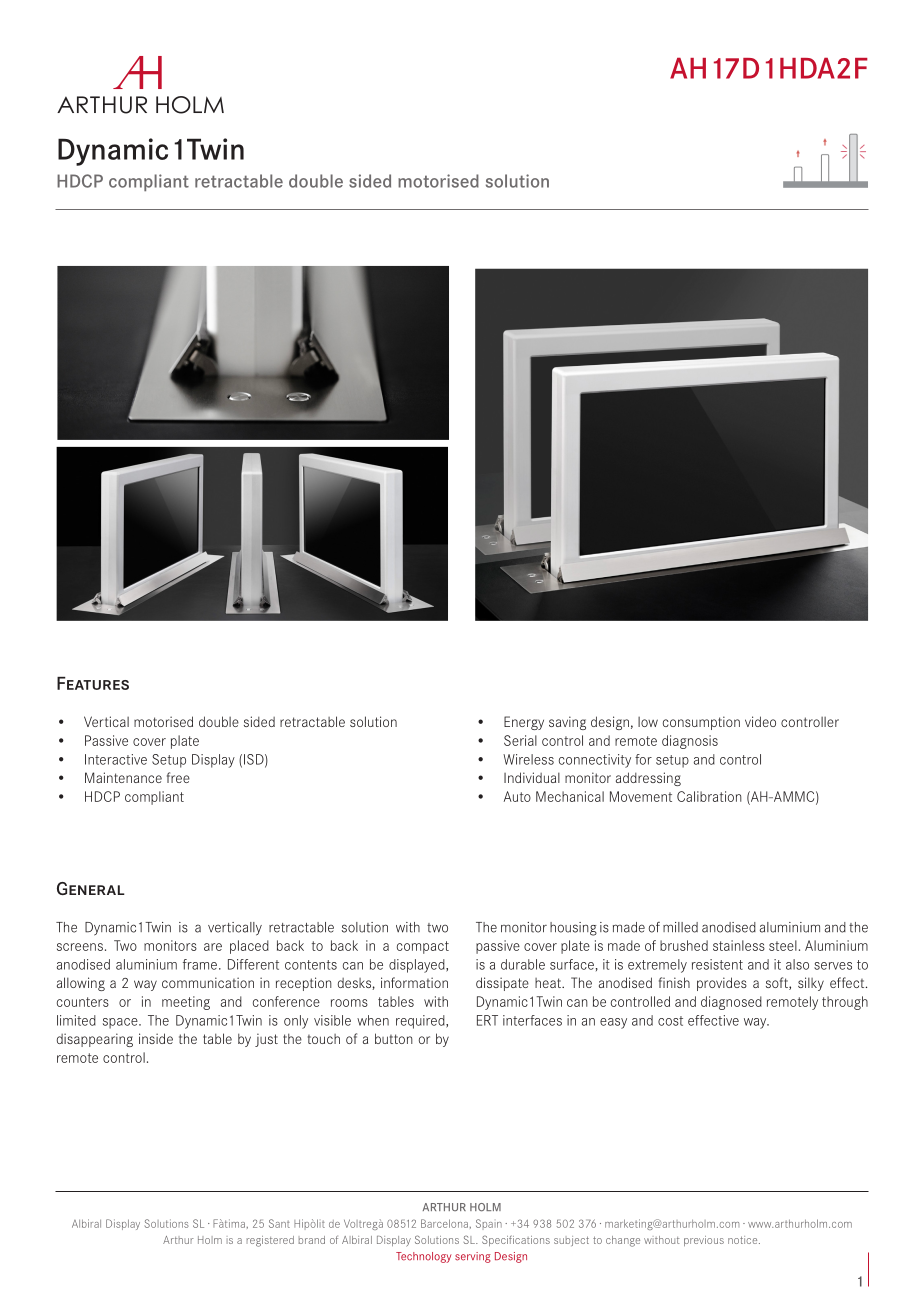 Image resolution: width=924 pixels, height=1308 pixels. I want to click on video, so click(760, 721).
